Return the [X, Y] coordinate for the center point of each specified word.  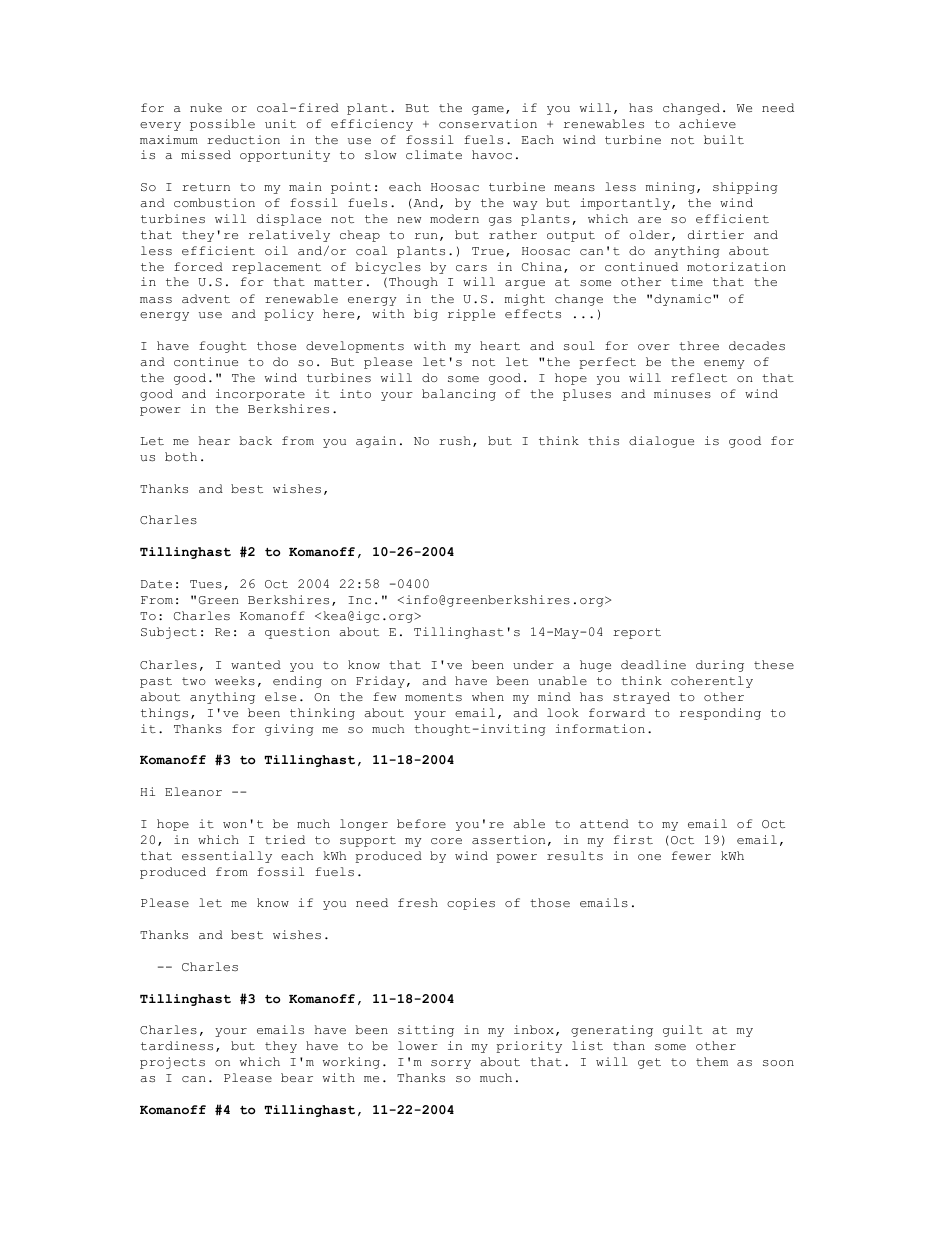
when [488, 696]
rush [455, 440]
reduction [243, 139]
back [255, 440]
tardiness [177, 1046]
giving [289, 730]
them [712, 1061]
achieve [707, 123]
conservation [488, 124]
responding [720, 714]
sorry [451, 1064]
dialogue [661, 442]
